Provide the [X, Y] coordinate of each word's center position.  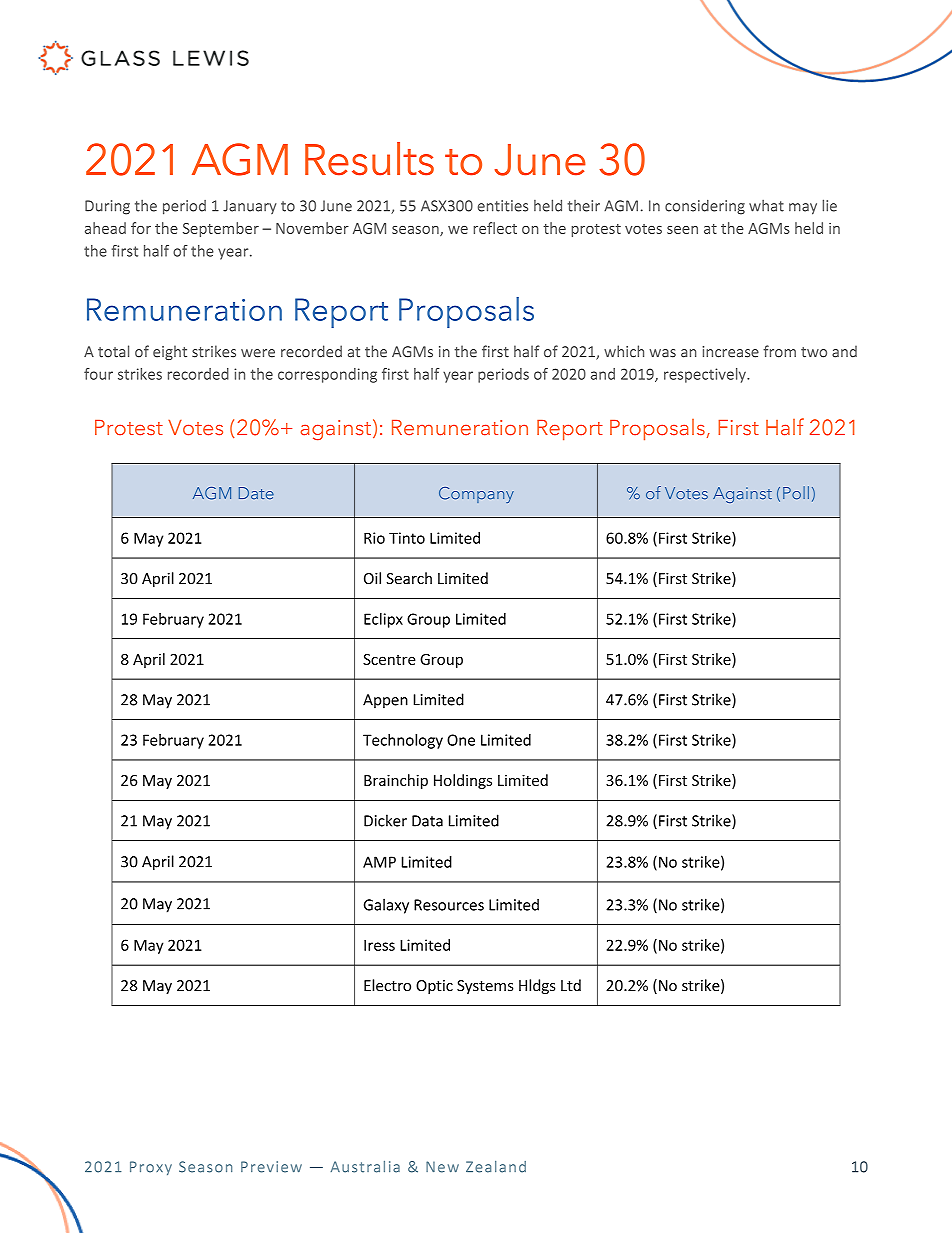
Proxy [151, 1168]
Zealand [496, 1167]
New [442, 1167]
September [221, 229]
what [766, 205]
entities [503, 206]
